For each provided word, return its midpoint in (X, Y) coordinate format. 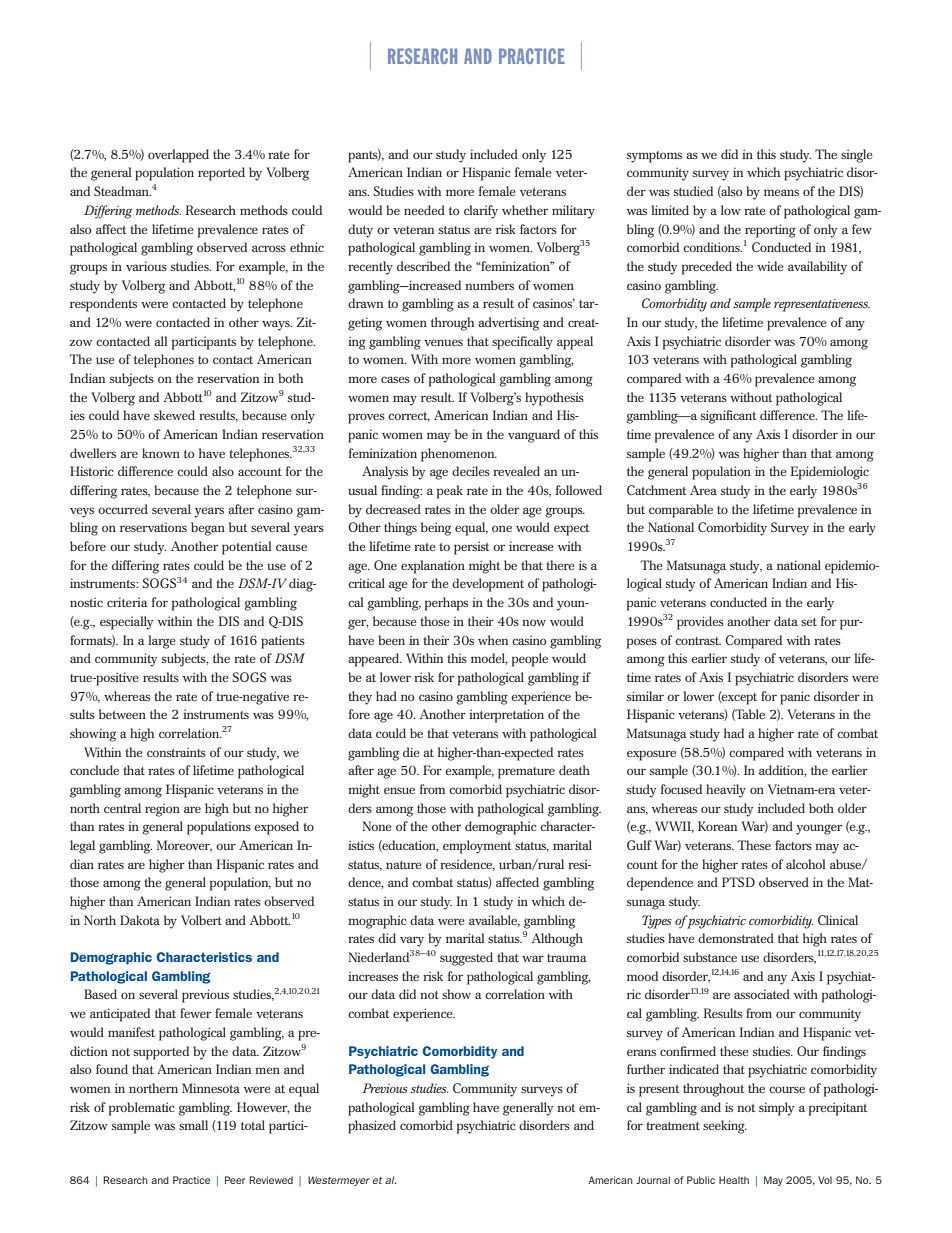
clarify (481, 212)
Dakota (140, 920)
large (162, 642)
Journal (653, 1180)
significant (728, 417)
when (493, 640)
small (193, 1125)
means (781, 192)
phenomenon (459, 455)
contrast (698, 641)
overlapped (178, 156)
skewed (174, 415)
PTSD (738, 882)
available (494, 921)
